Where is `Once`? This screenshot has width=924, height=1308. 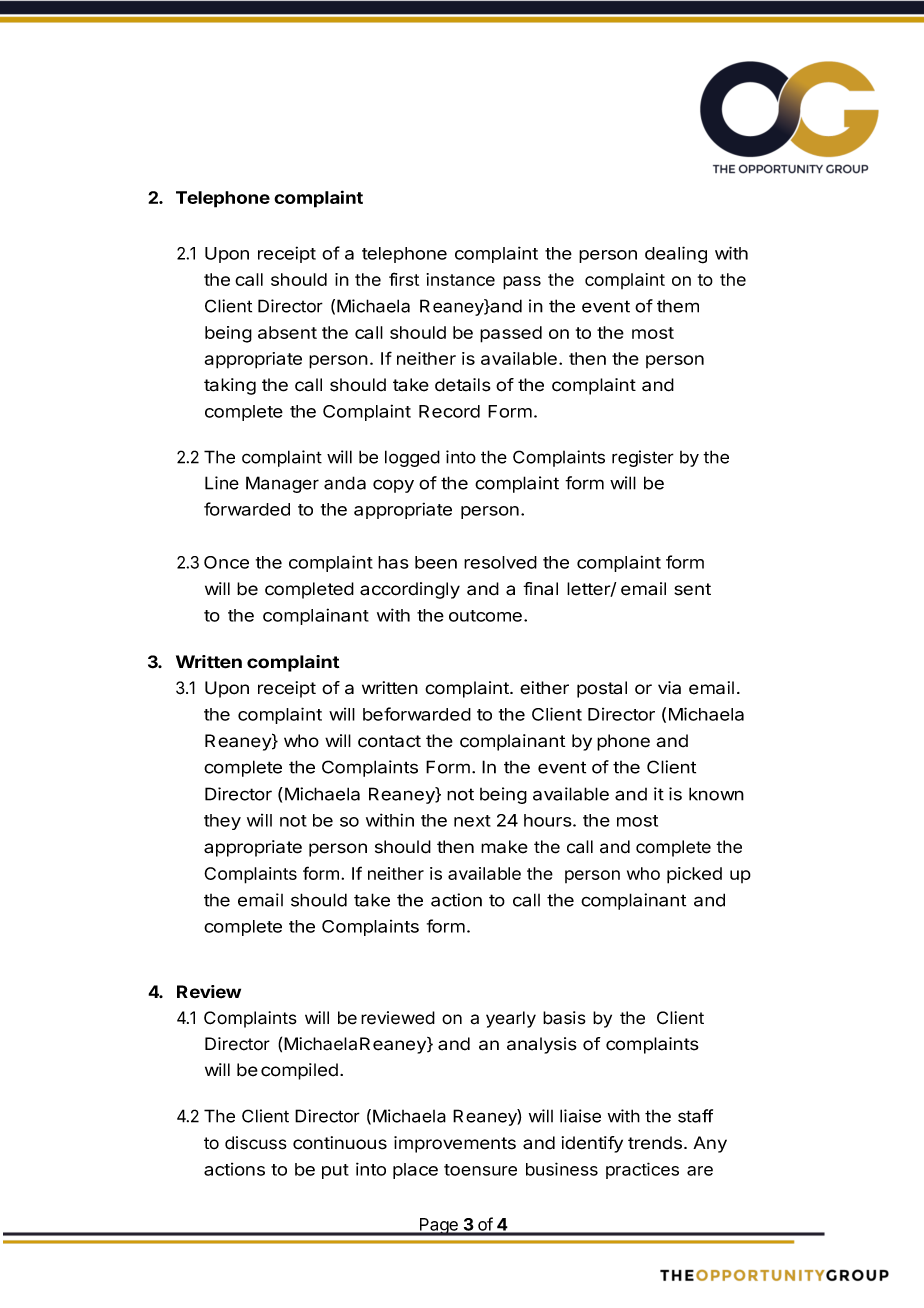
Once is located at coordinates (226, 562).
